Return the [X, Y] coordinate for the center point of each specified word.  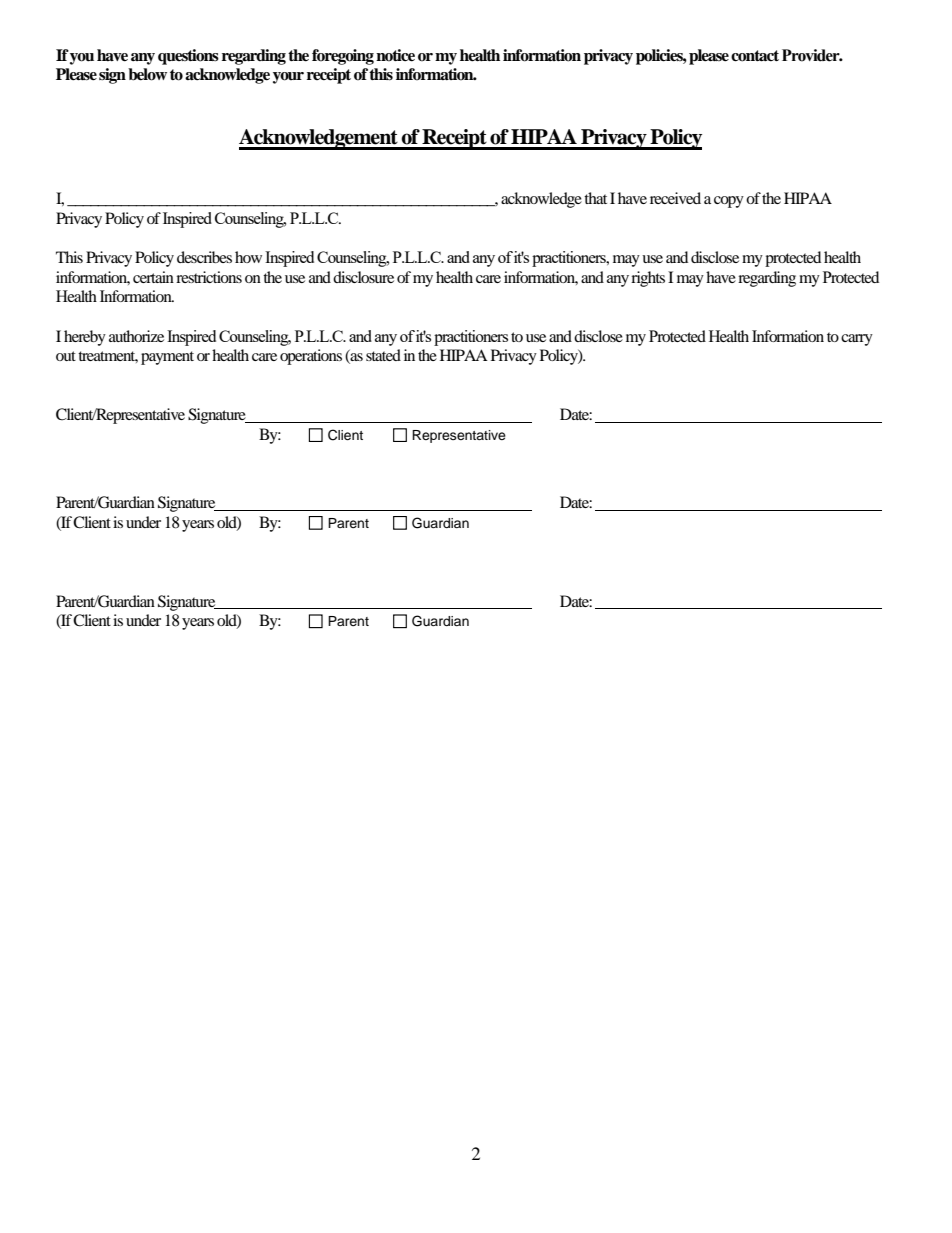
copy [729, 202]
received [675, 198]
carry [857, 340]
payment [167, 358]
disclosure [363, 277]
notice [395, 55]
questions [188, 57]
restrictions [209, 277]
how [248, 257]
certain [153, 277]
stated [383, 355]
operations [311, 357]
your [288, 78]
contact [755, 56]
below [147, 74]
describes [204, 257]
